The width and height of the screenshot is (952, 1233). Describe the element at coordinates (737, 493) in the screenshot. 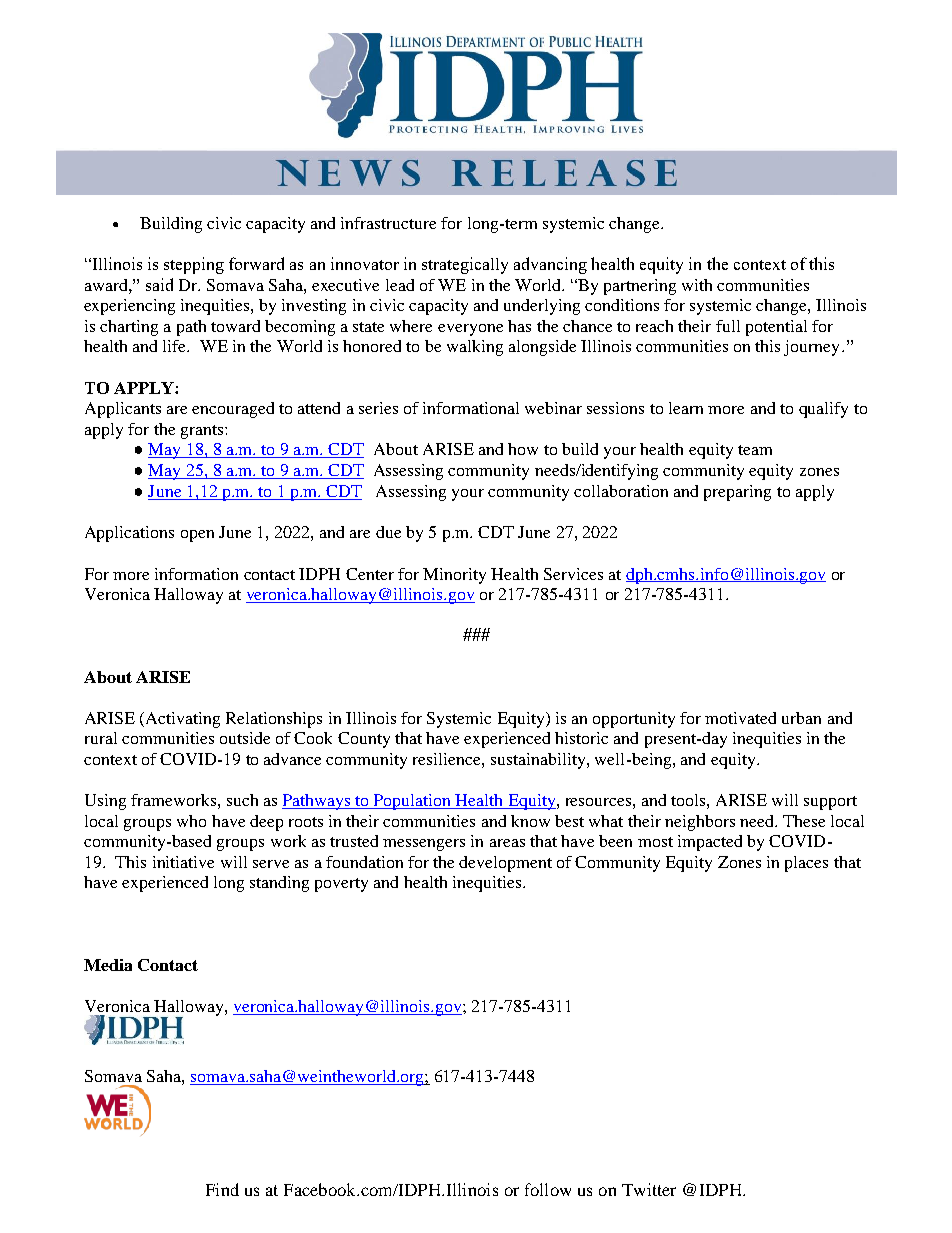

I see `preparing` at that location.
